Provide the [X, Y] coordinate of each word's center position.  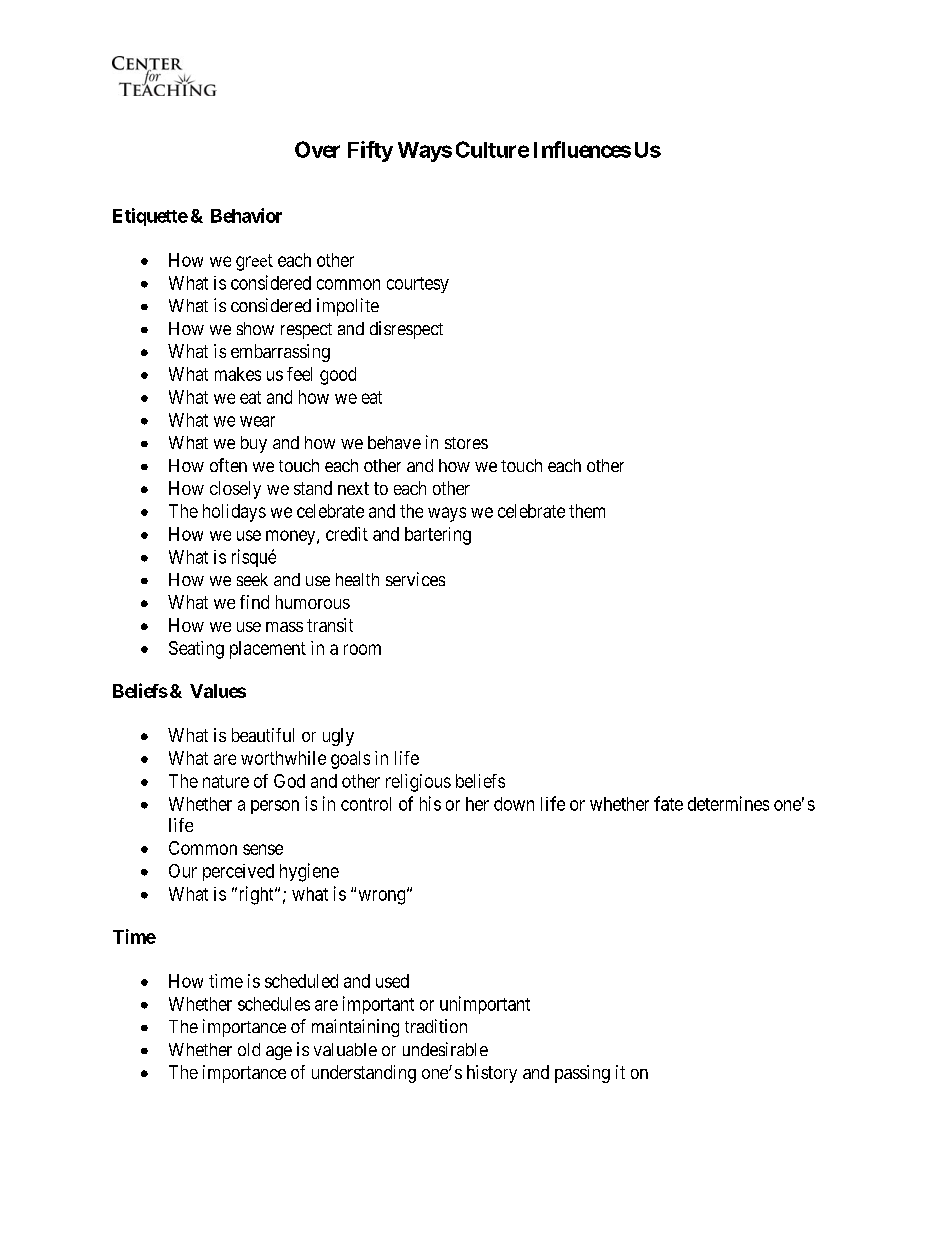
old [249, 1049]
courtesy [418, 285]
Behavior [246, 215]
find [254, 602]
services [415, 579]
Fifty [370, 151]
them [587, 511]
